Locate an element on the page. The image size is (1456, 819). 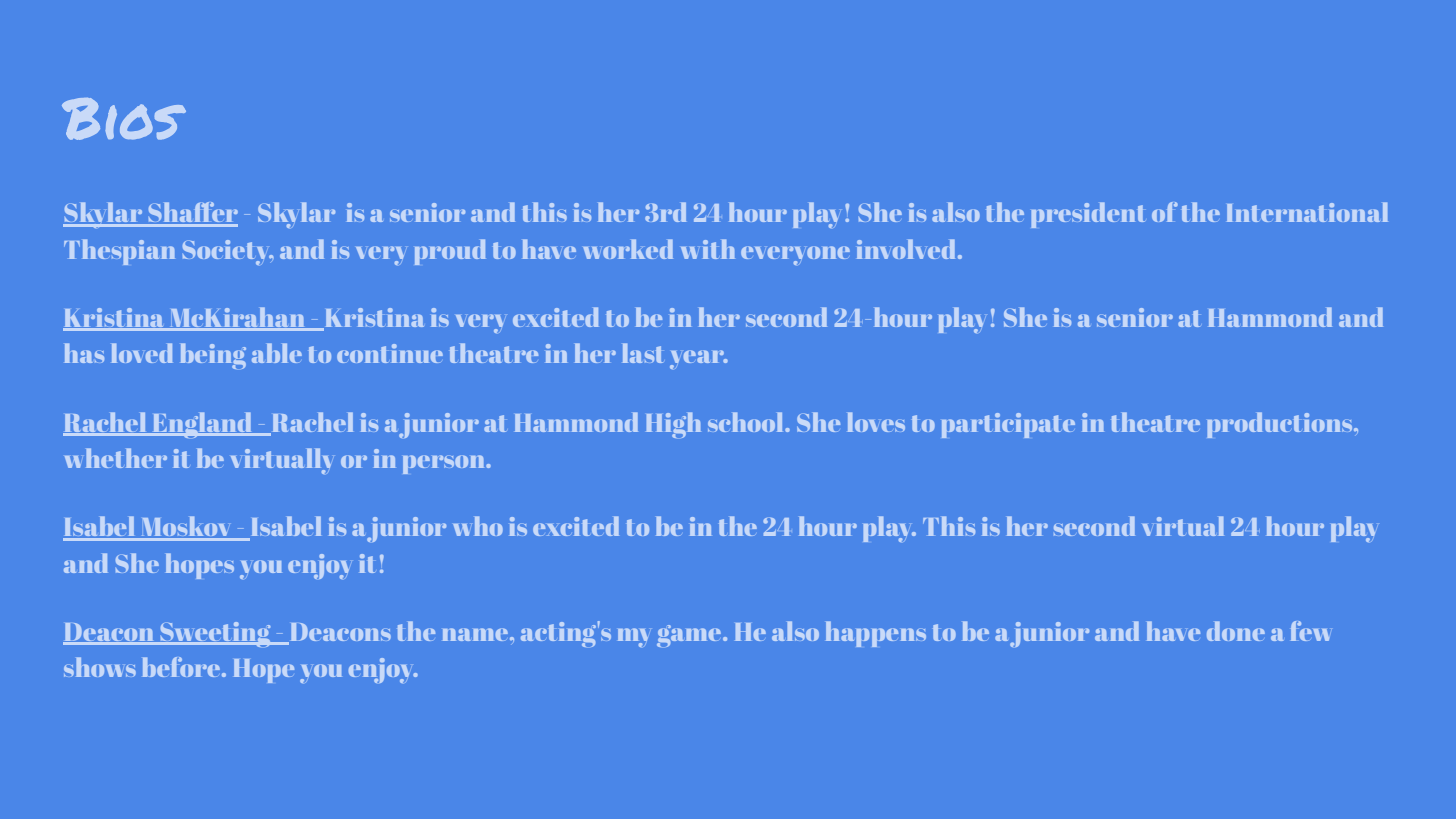
last is located at coordinates (642, 353).
